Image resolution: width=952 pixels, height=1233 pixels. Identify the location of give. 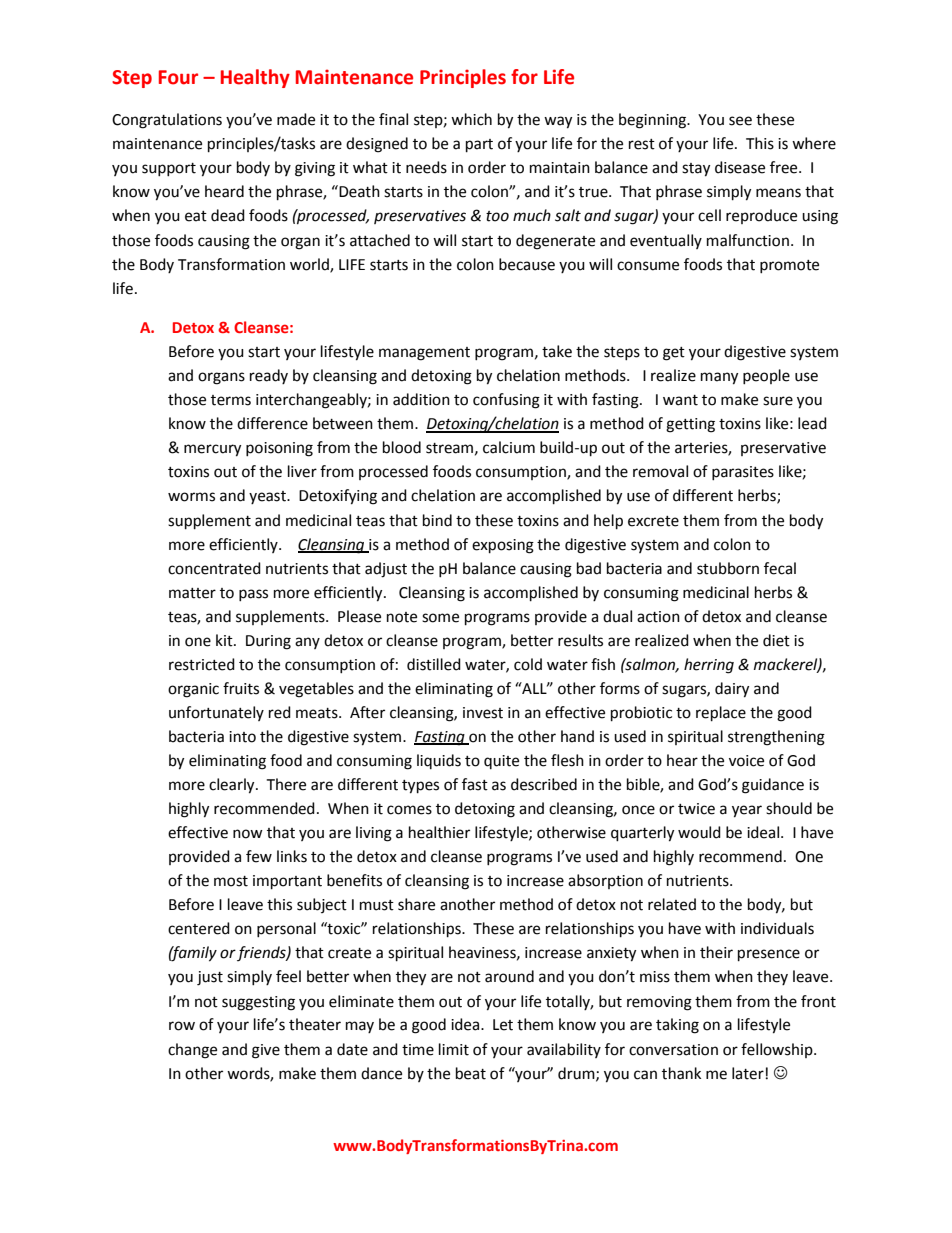
(266, 1051).
